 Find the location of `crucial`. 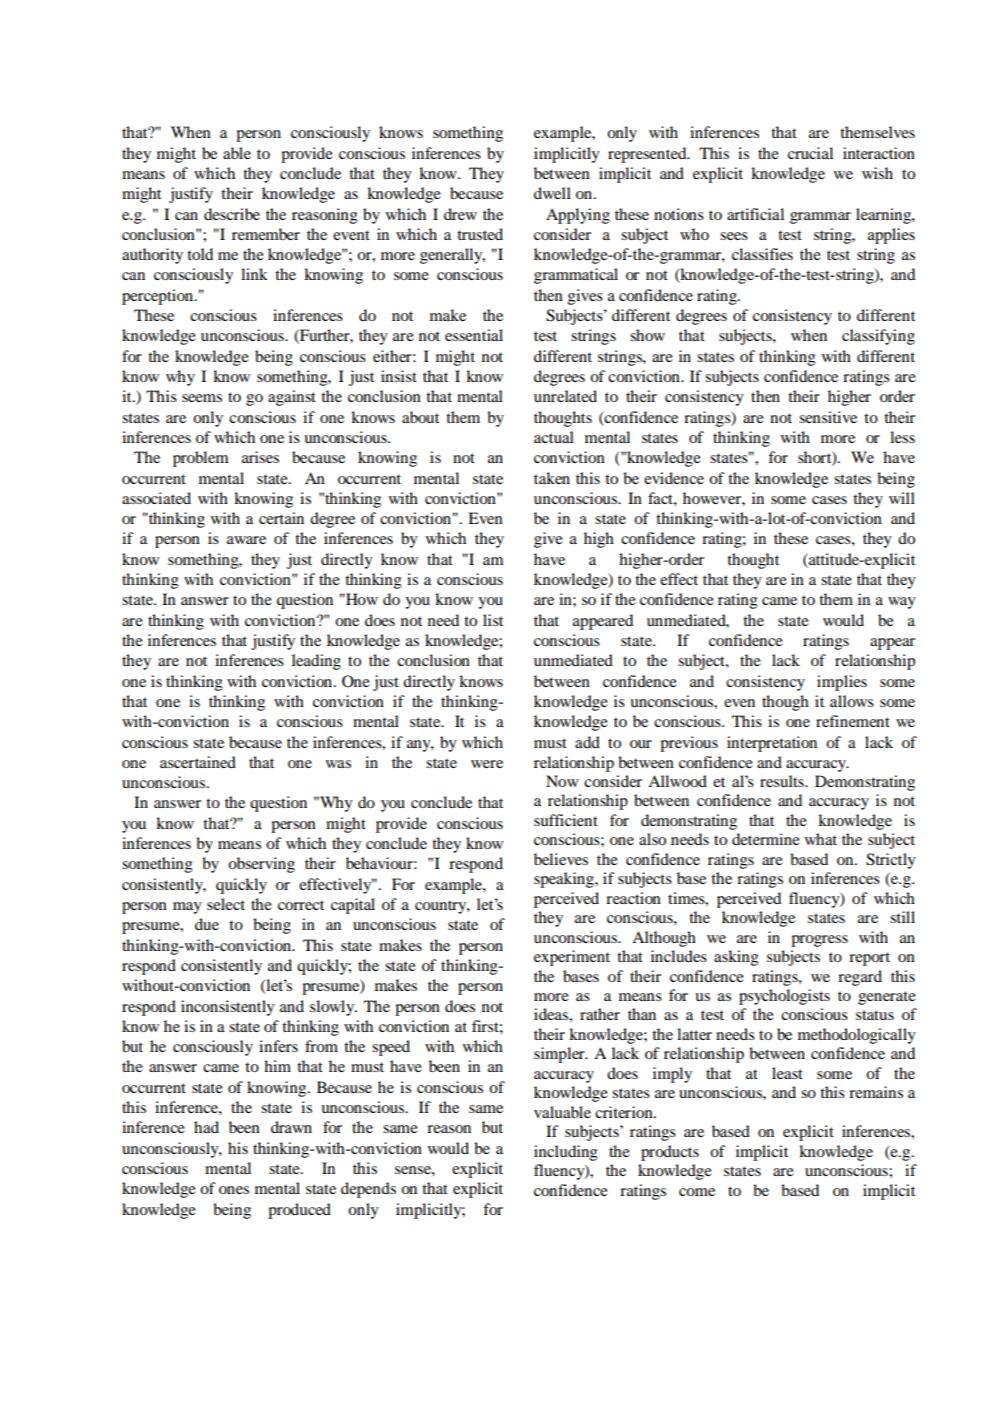

crucial is located at coordinates (810, 153).
